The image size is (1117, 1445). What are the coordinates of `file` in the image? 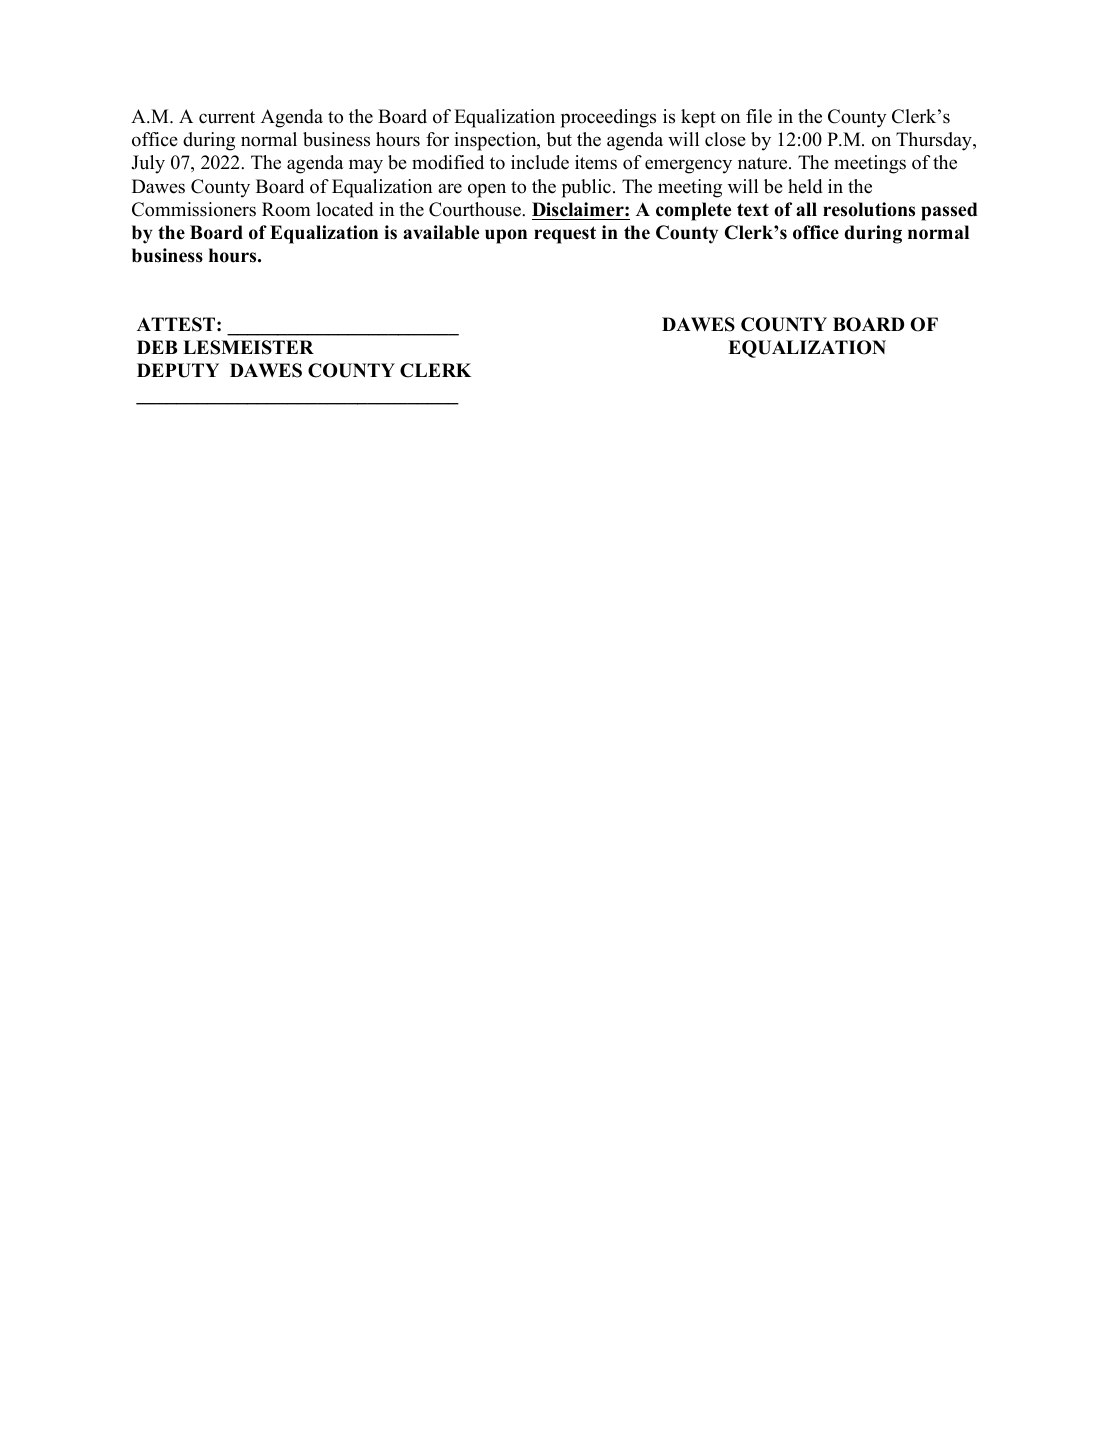 It's located at (759, 116).
